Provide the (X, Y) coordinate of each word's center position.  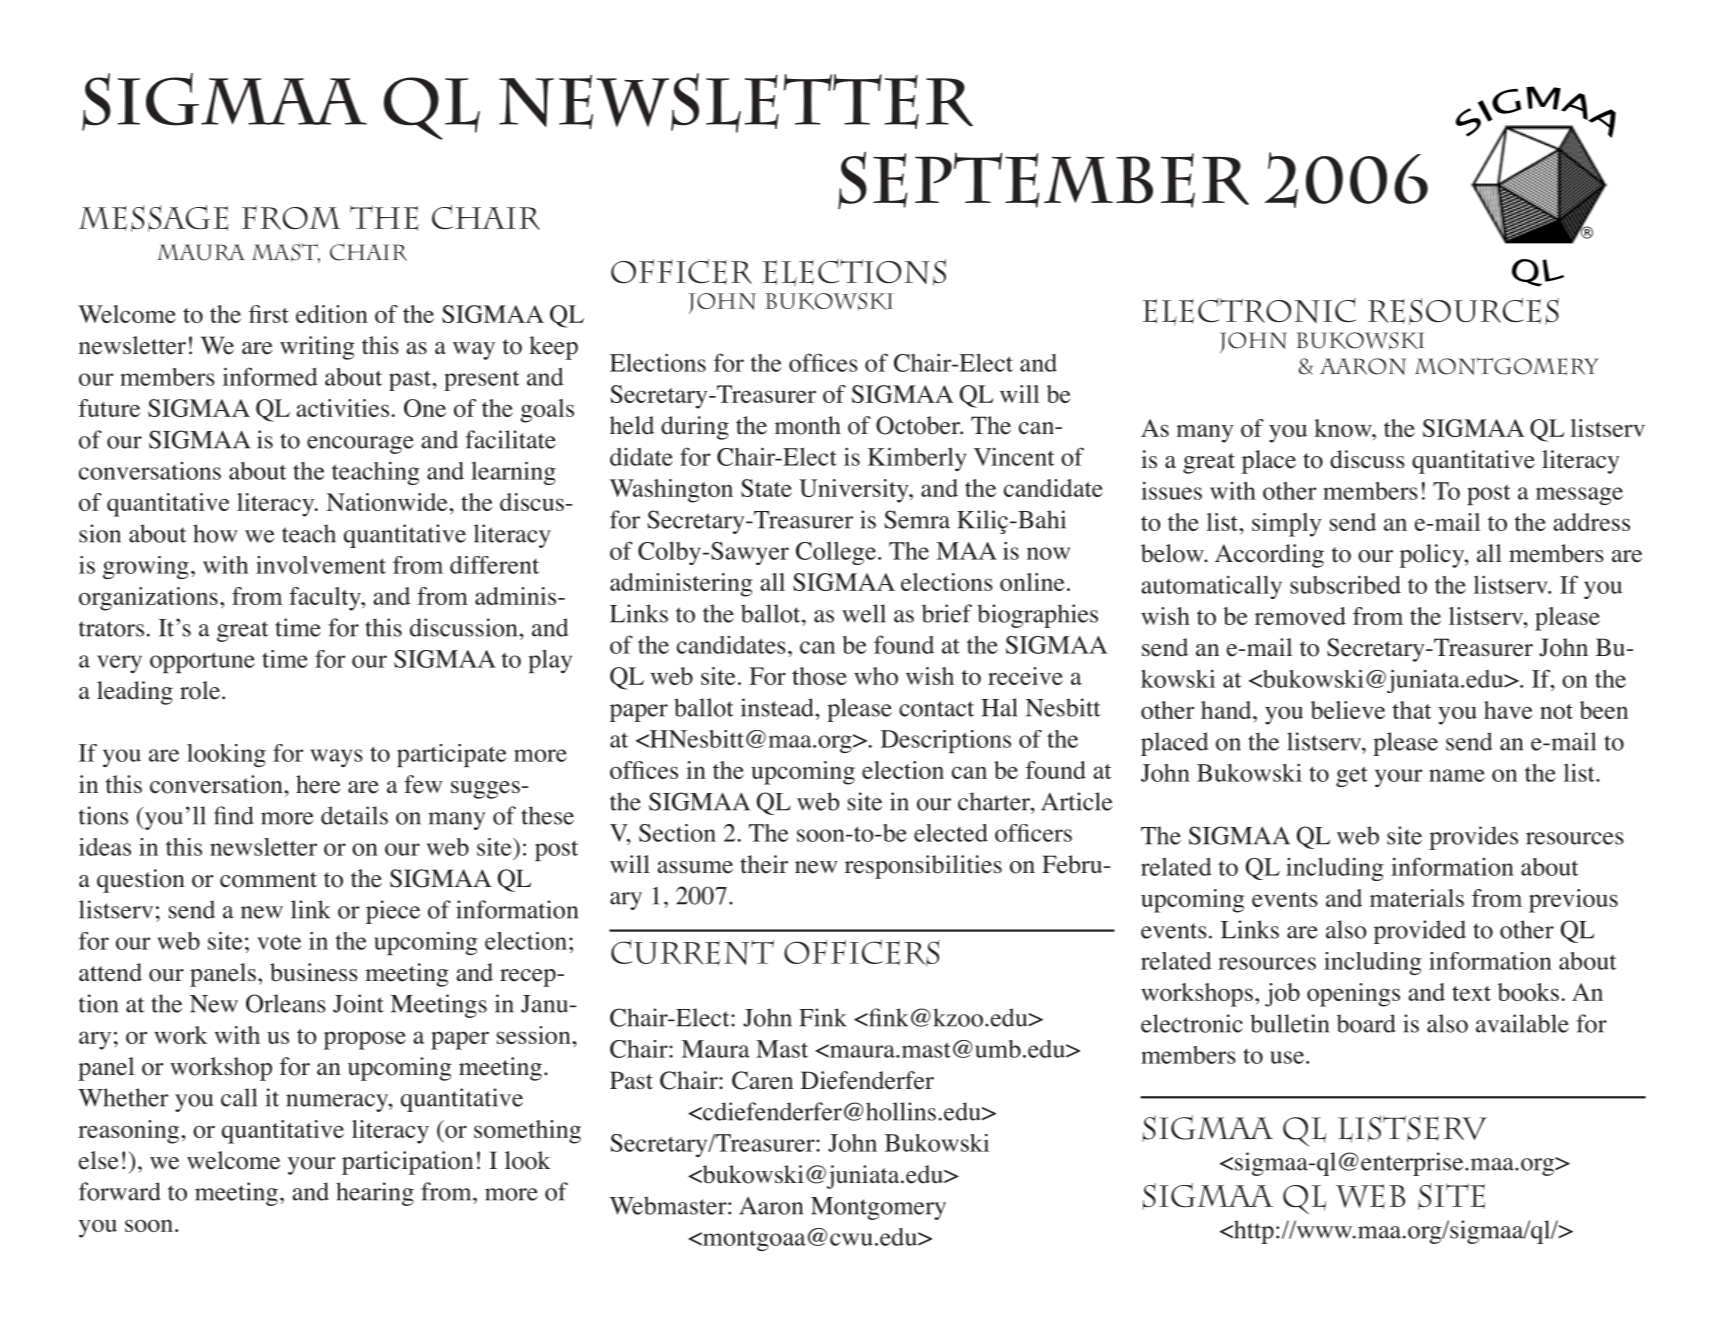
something (527, 1132)
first (269, 314)
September (1043, 180)
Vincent (1014, 456)
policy (1433, 556)
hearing (375, 1194)
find (234, 815)
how (215, 533)
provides (1473, 838)
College (836, 553)
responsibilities (923, 867)
